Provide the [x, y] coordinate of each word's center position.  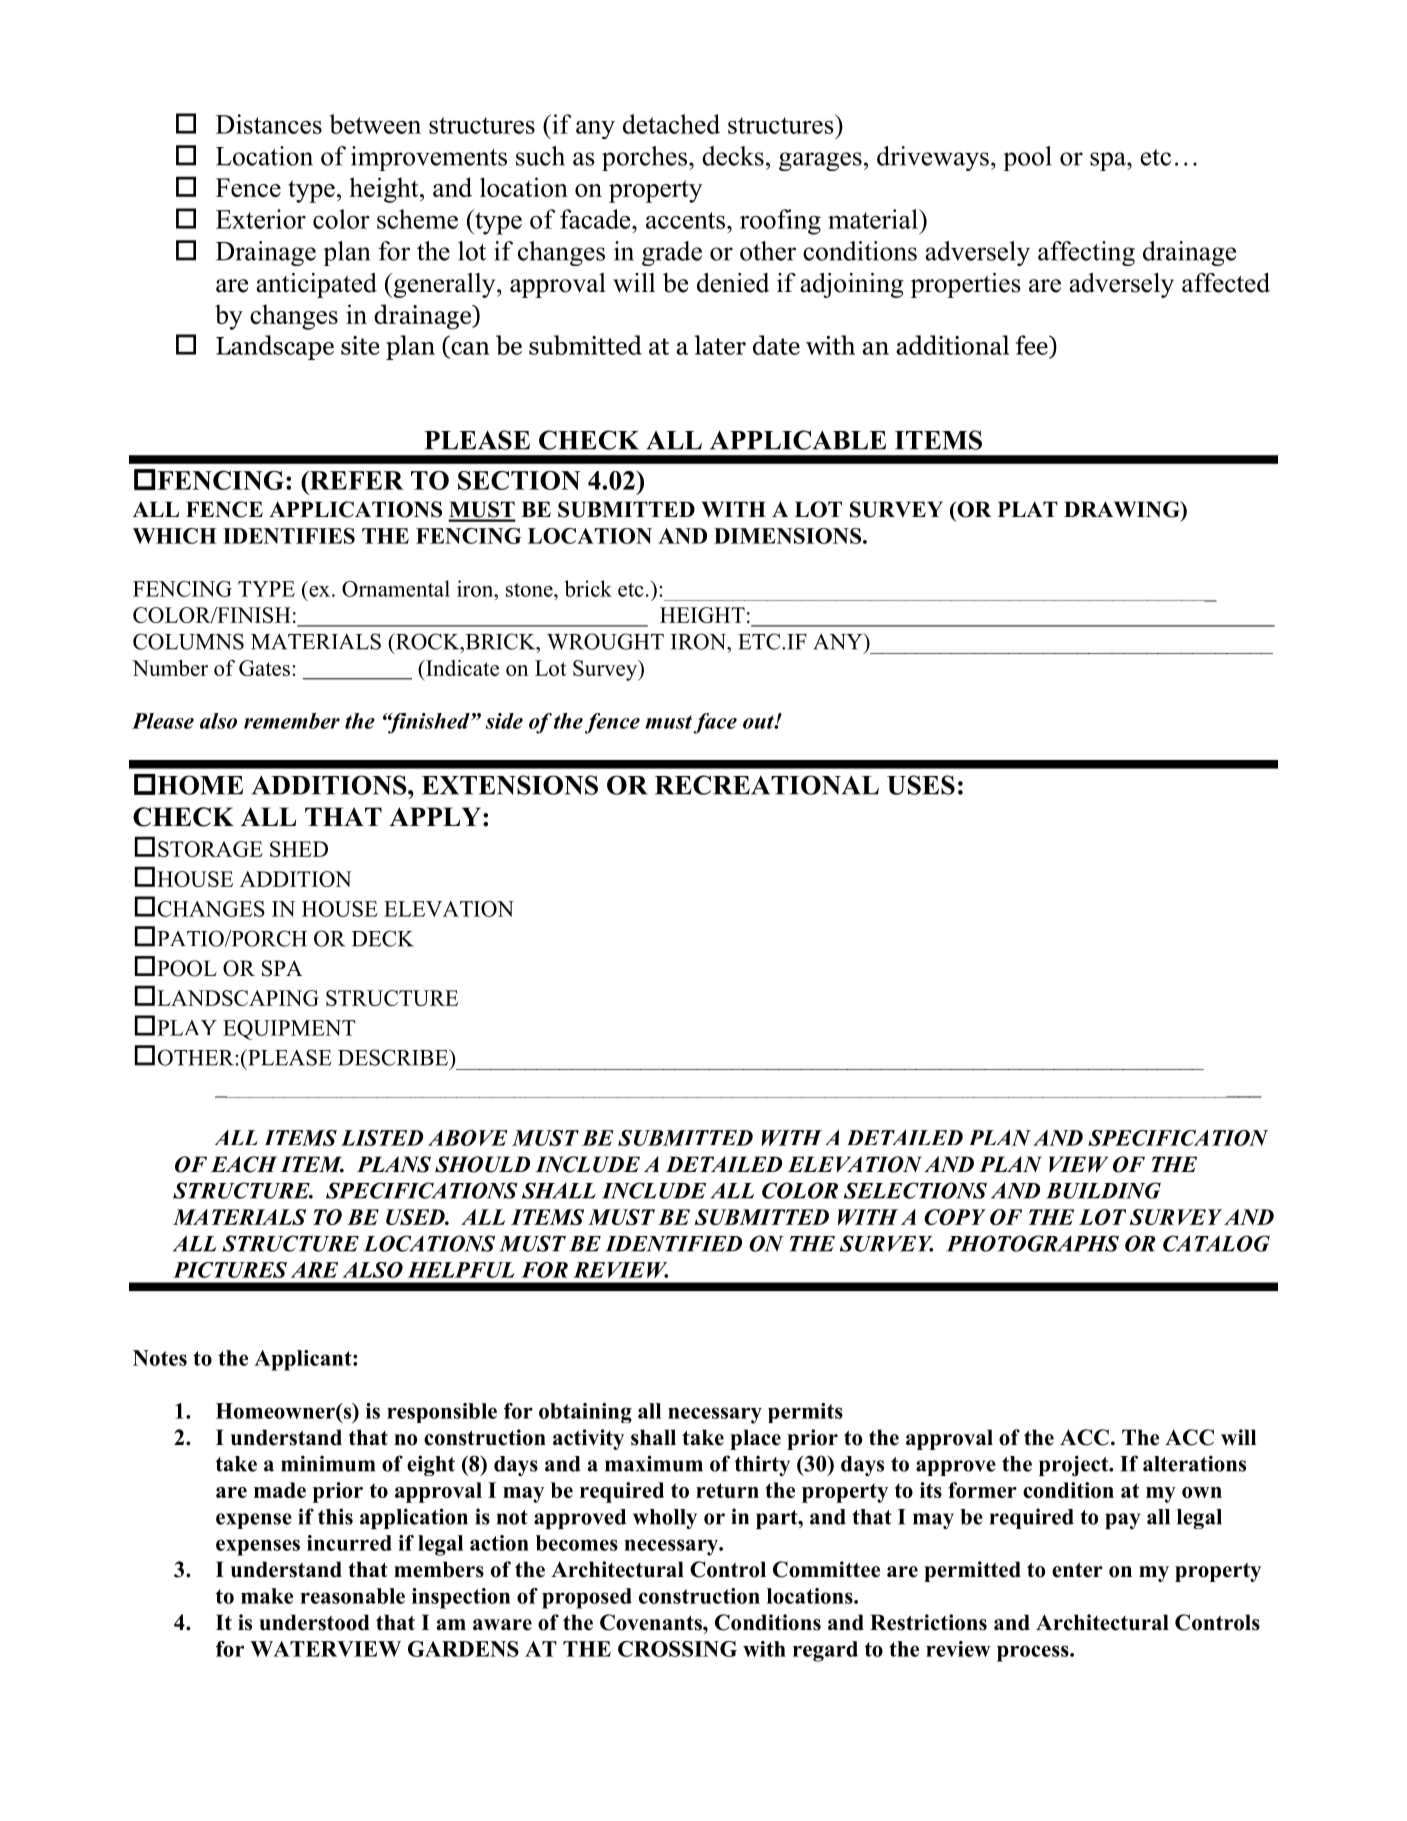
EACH [244, 1164]
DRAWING [1123, 509]
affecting [1086, 253]
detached [671, 124]
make [267, 1596]
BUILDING [1103, 1190]
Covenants [652, 1622]
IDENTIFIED [673, 1244]
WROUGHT [605, 641]
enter [1077, 1570]
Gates [264, 668]
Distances [269, 124]
